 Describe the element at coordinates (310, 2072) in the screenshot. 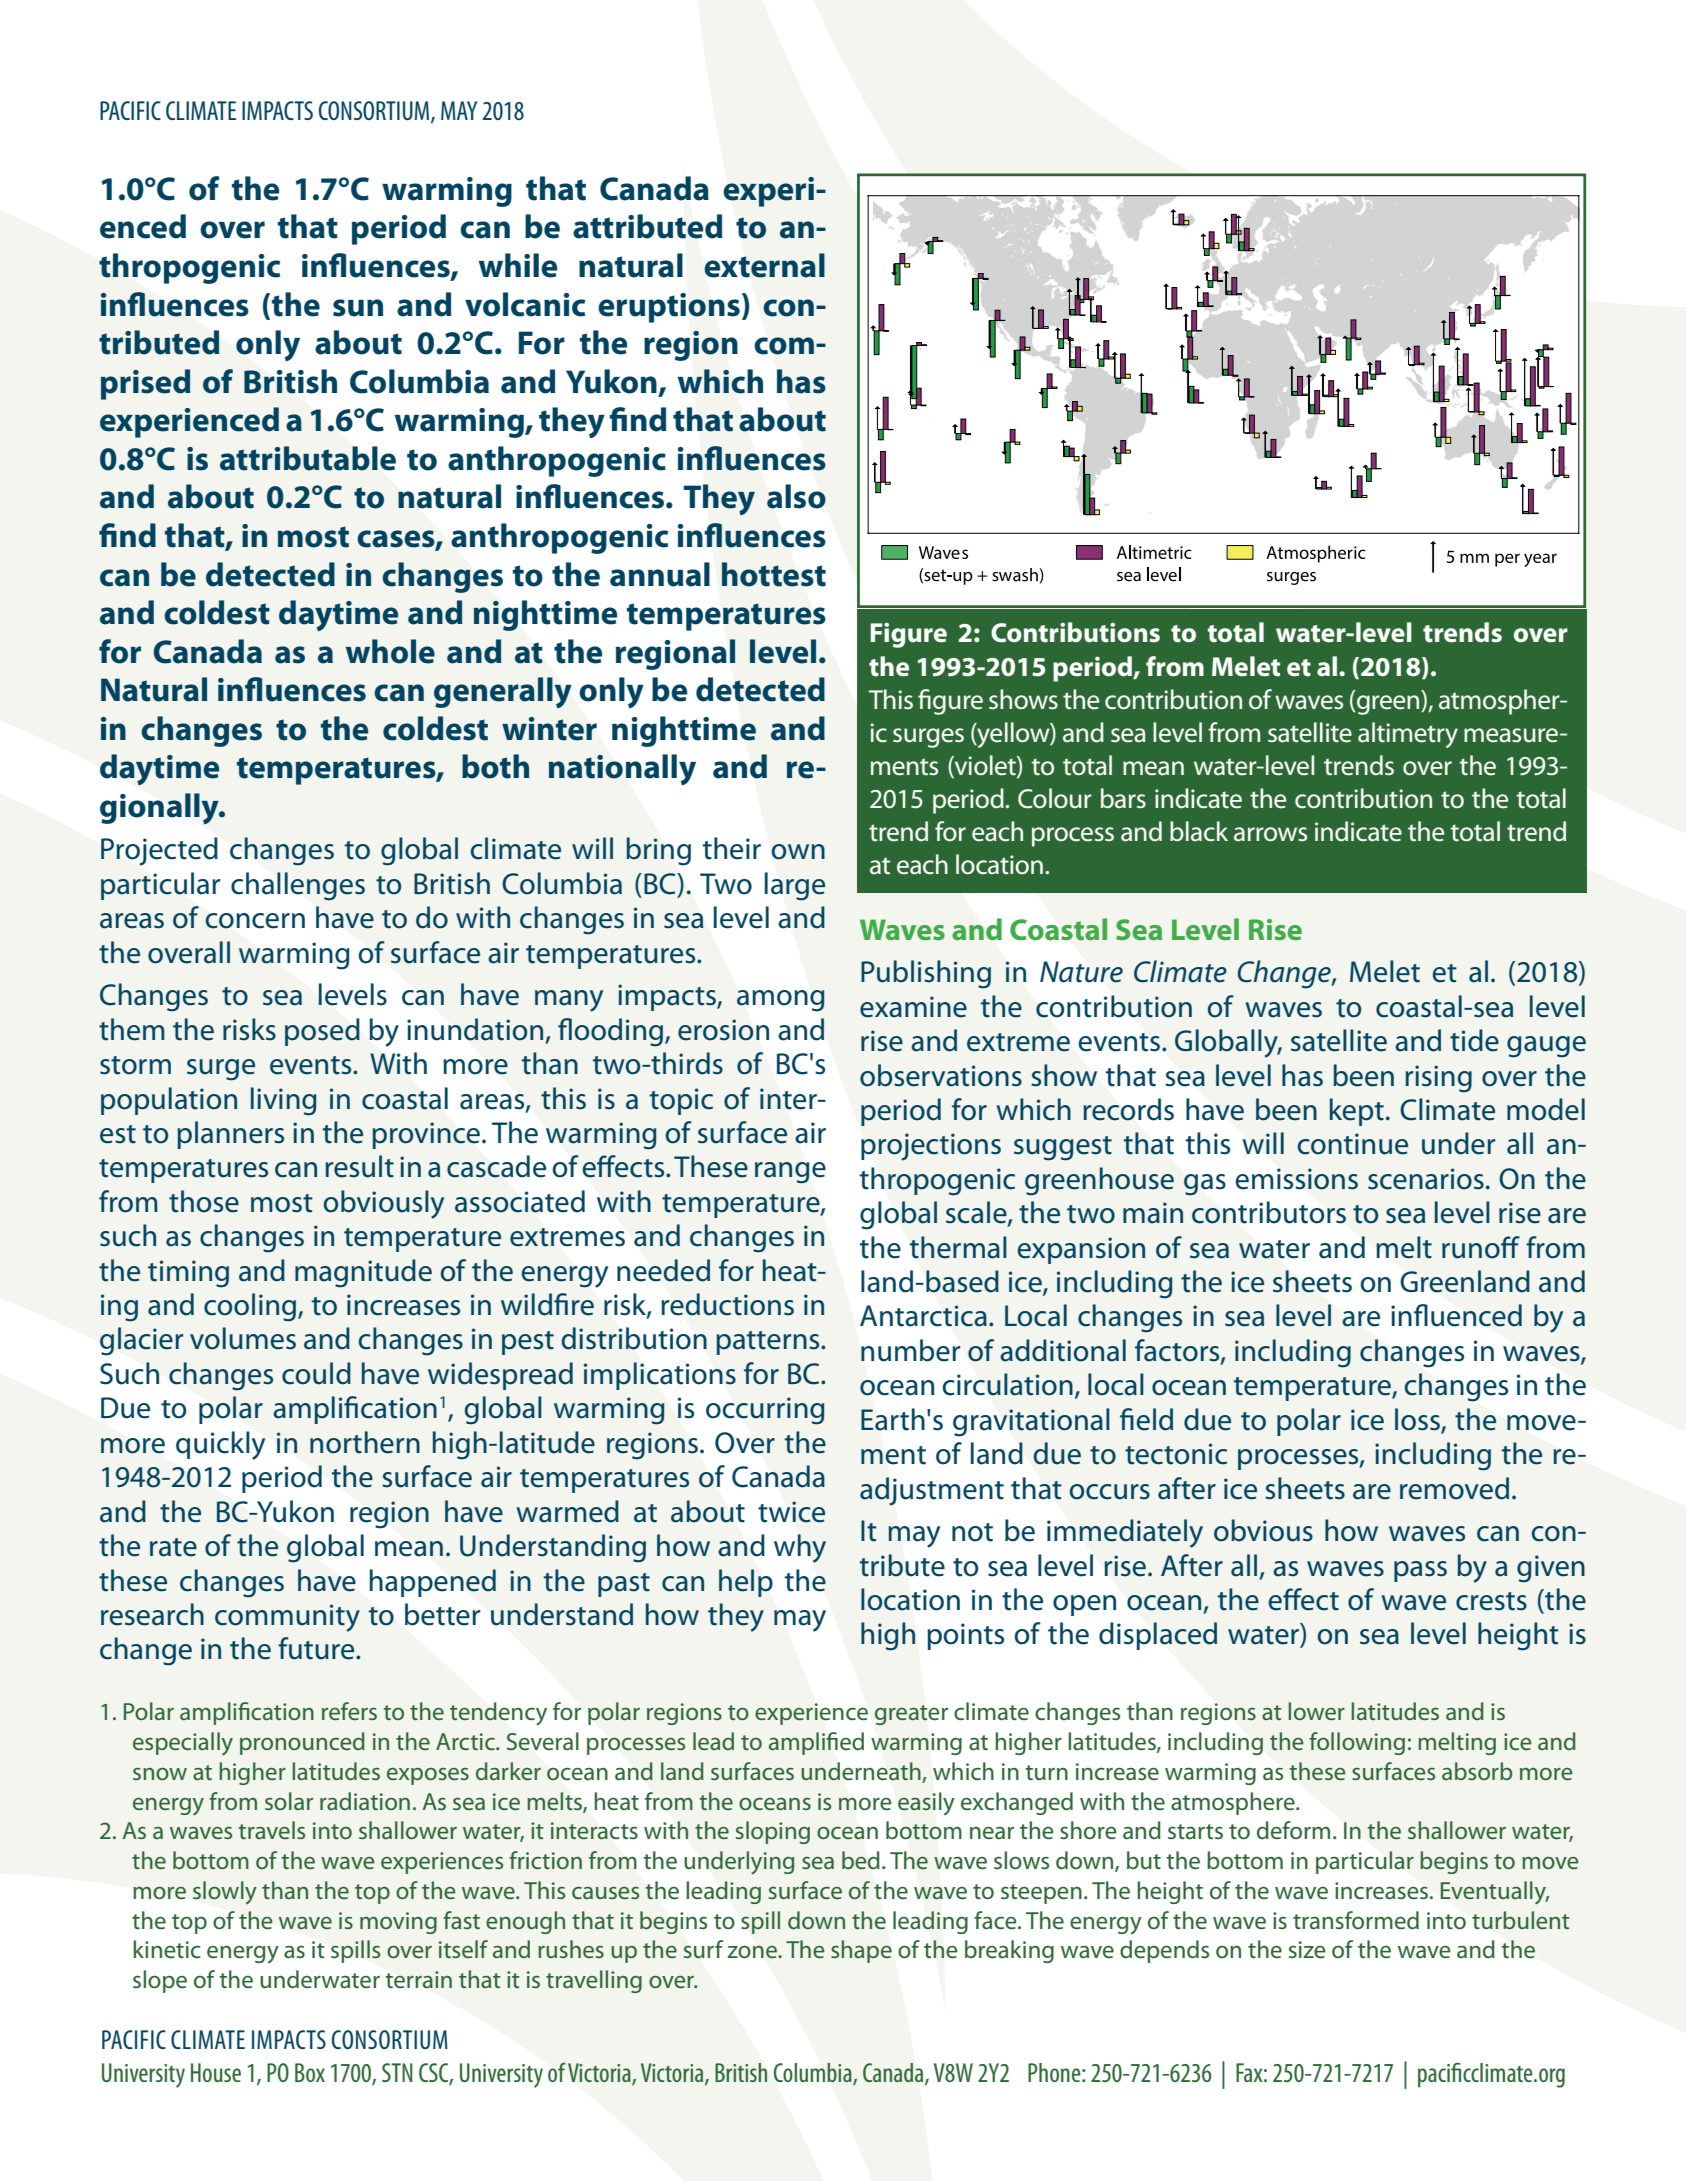

I see `Box` at that location.
